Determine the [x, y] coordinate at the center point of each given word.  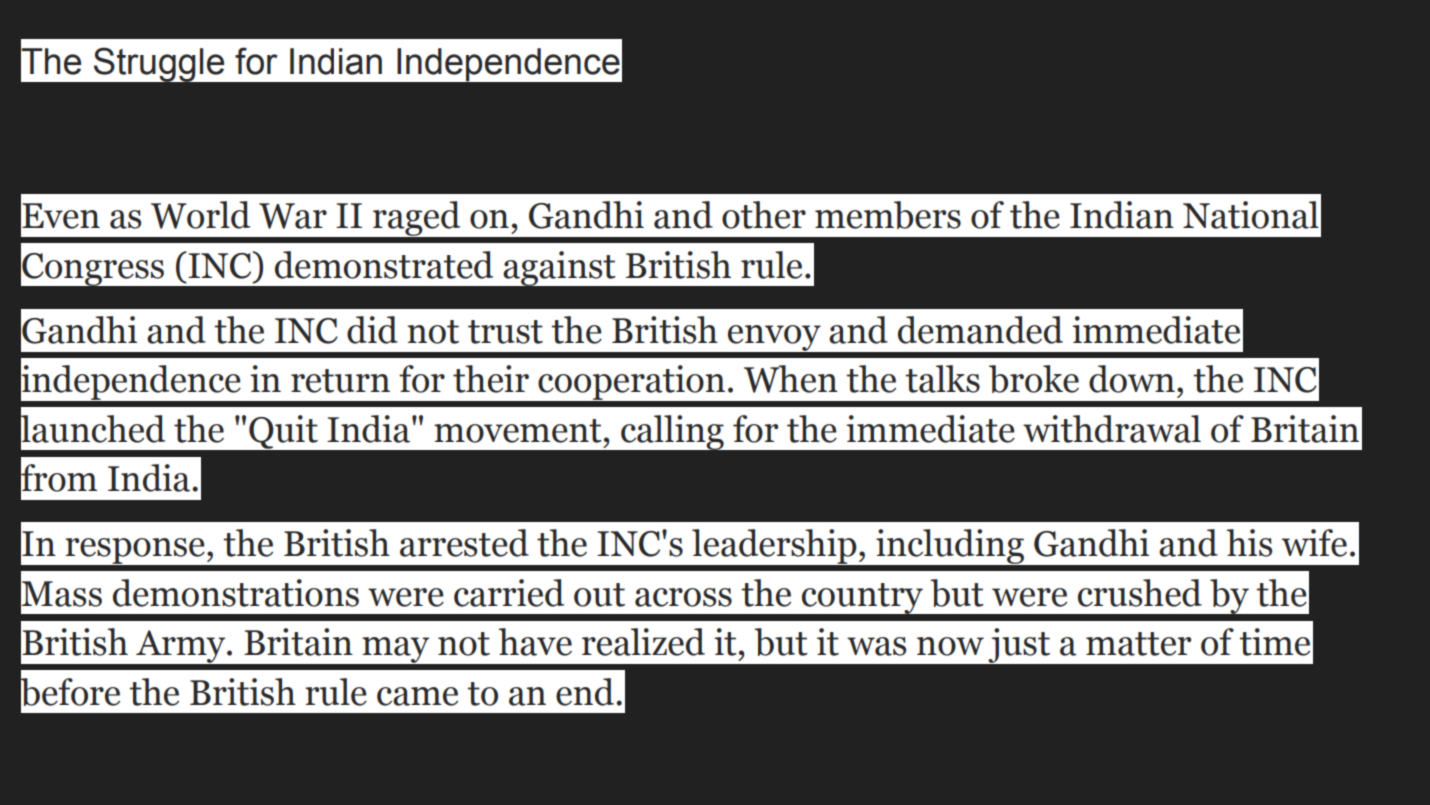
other [764, 215]
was [876, 646]
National [1251, 215]
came [417, 696]
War [293, 216]
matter [1138, 644]
